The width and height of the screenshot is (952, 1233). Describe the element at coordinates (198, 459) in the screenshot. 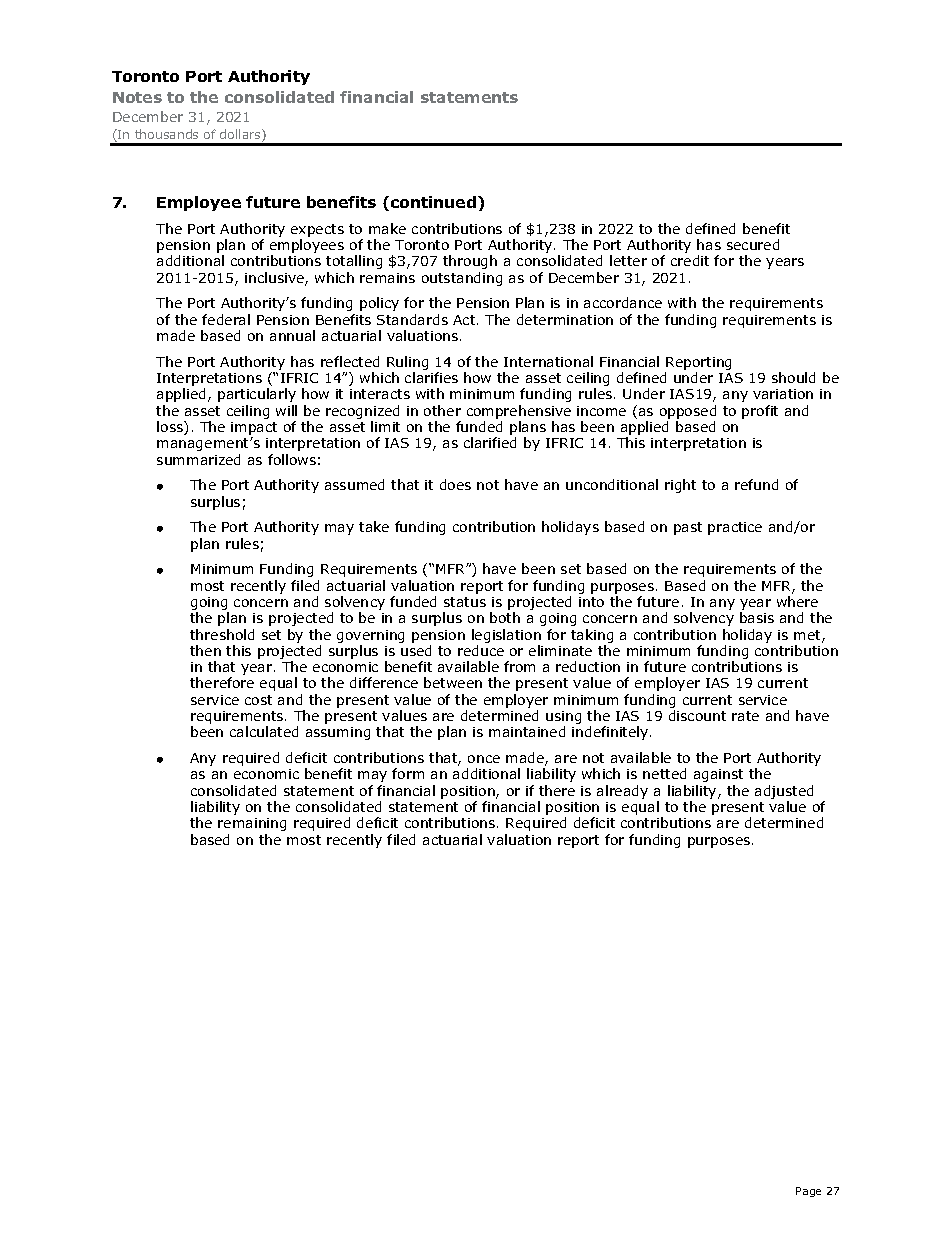

I see `summarized` at that location.
